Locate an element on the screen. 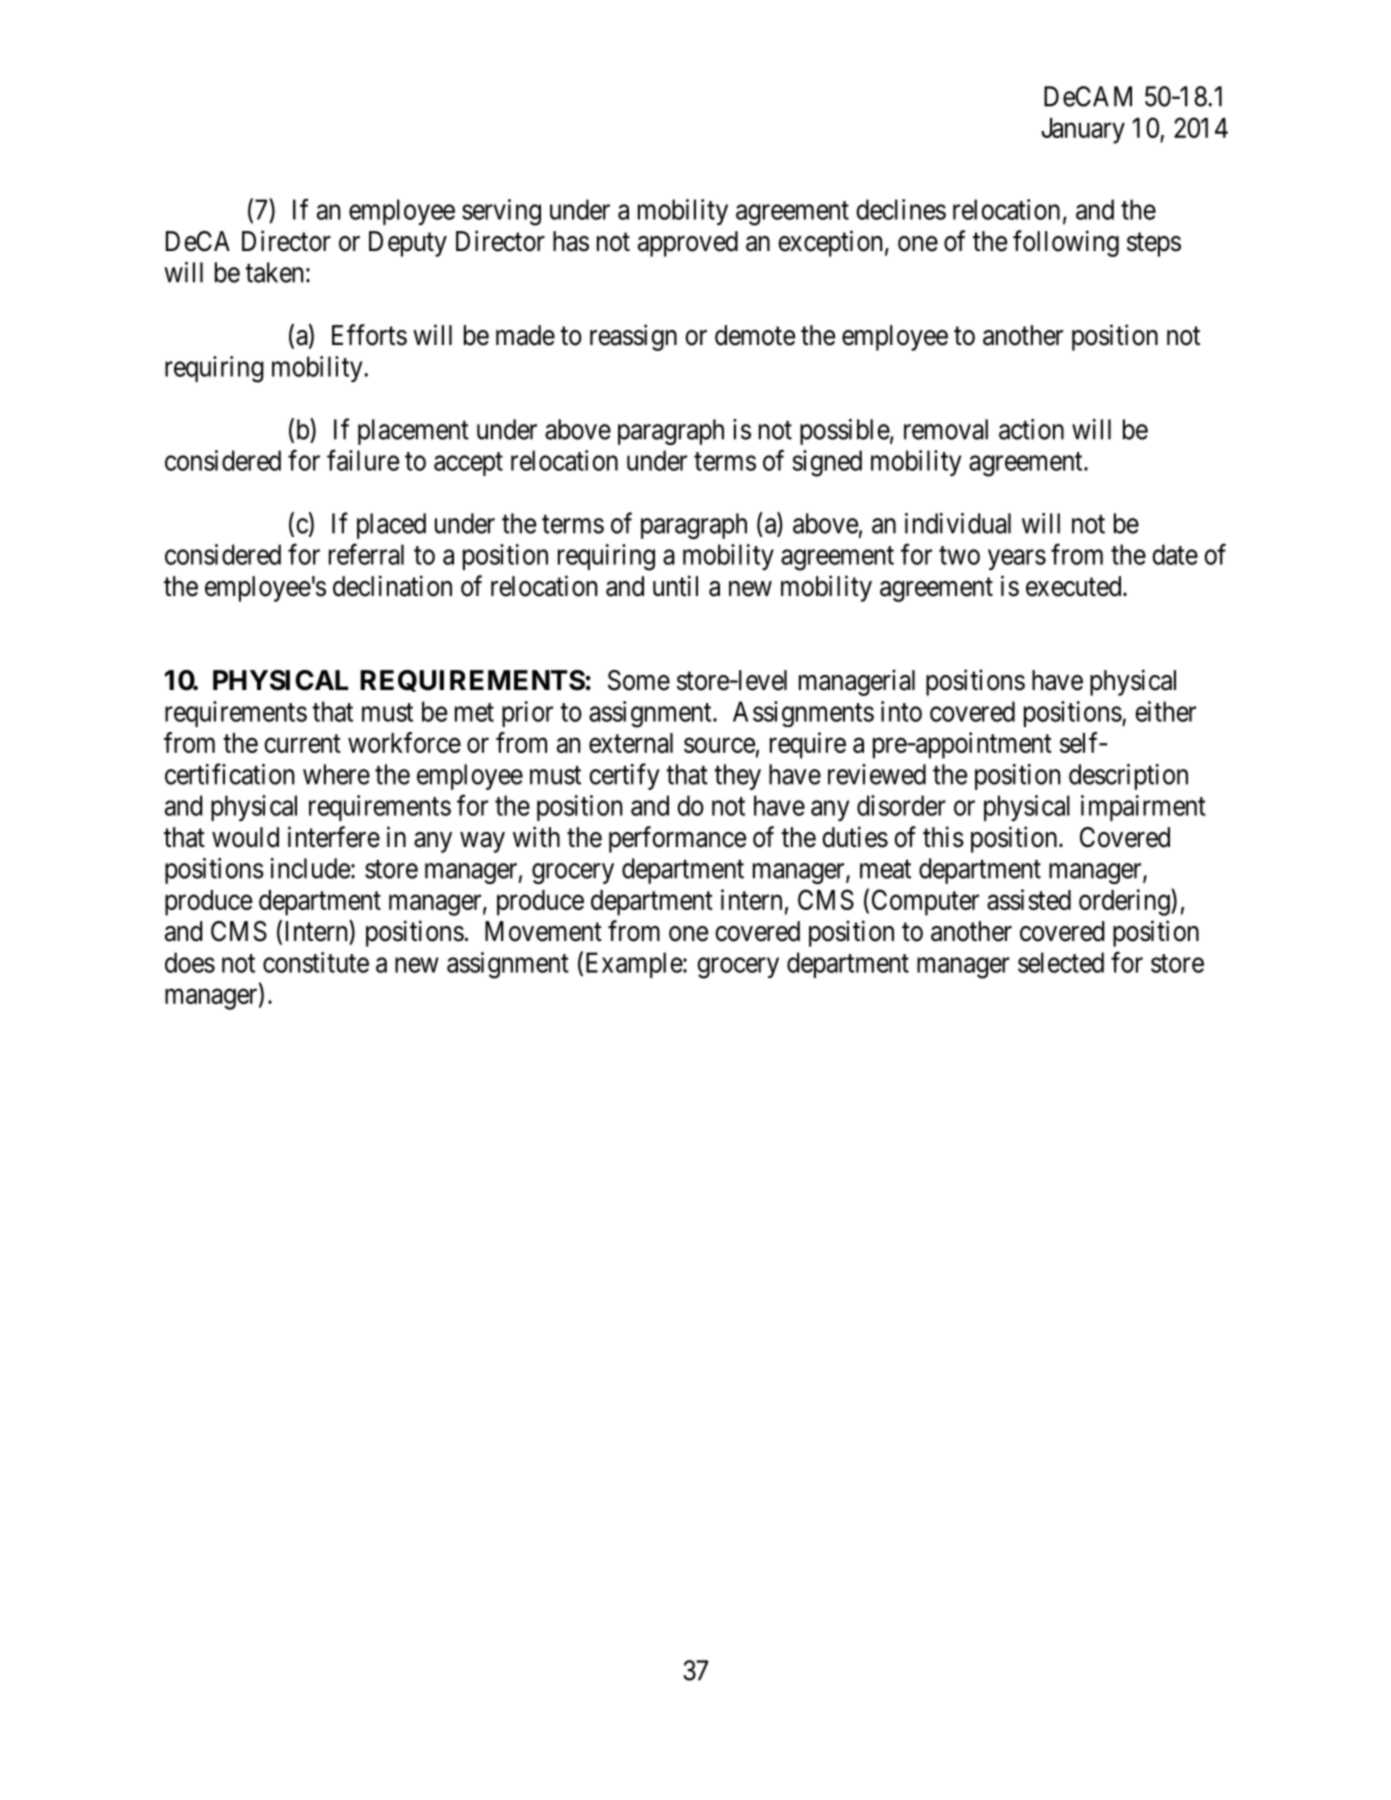 The width and height of the screenshot is (1391, 1800). Deputy is located at coordinates (408, 244).
